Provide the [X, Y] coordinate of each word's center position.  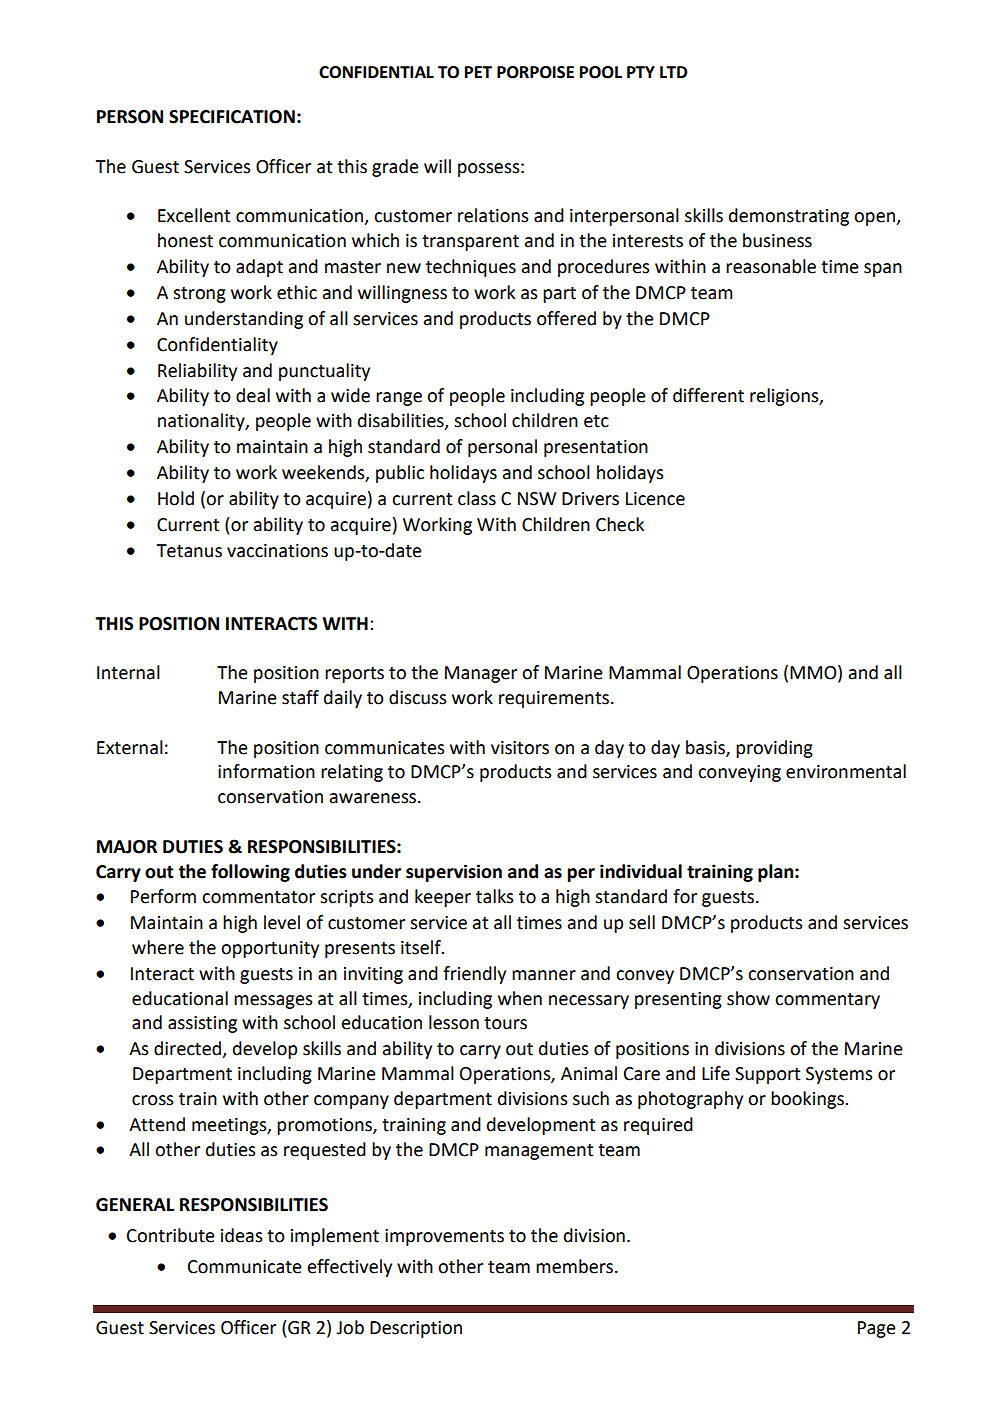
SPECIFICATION [232, 117]
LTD [673, 72]
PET [478, 72]
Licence [655, 499]
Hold [176, 498]
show [748, 998]
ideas [242, 1235]
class [477, 498]
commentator [258, 897]
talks [495, 896]
